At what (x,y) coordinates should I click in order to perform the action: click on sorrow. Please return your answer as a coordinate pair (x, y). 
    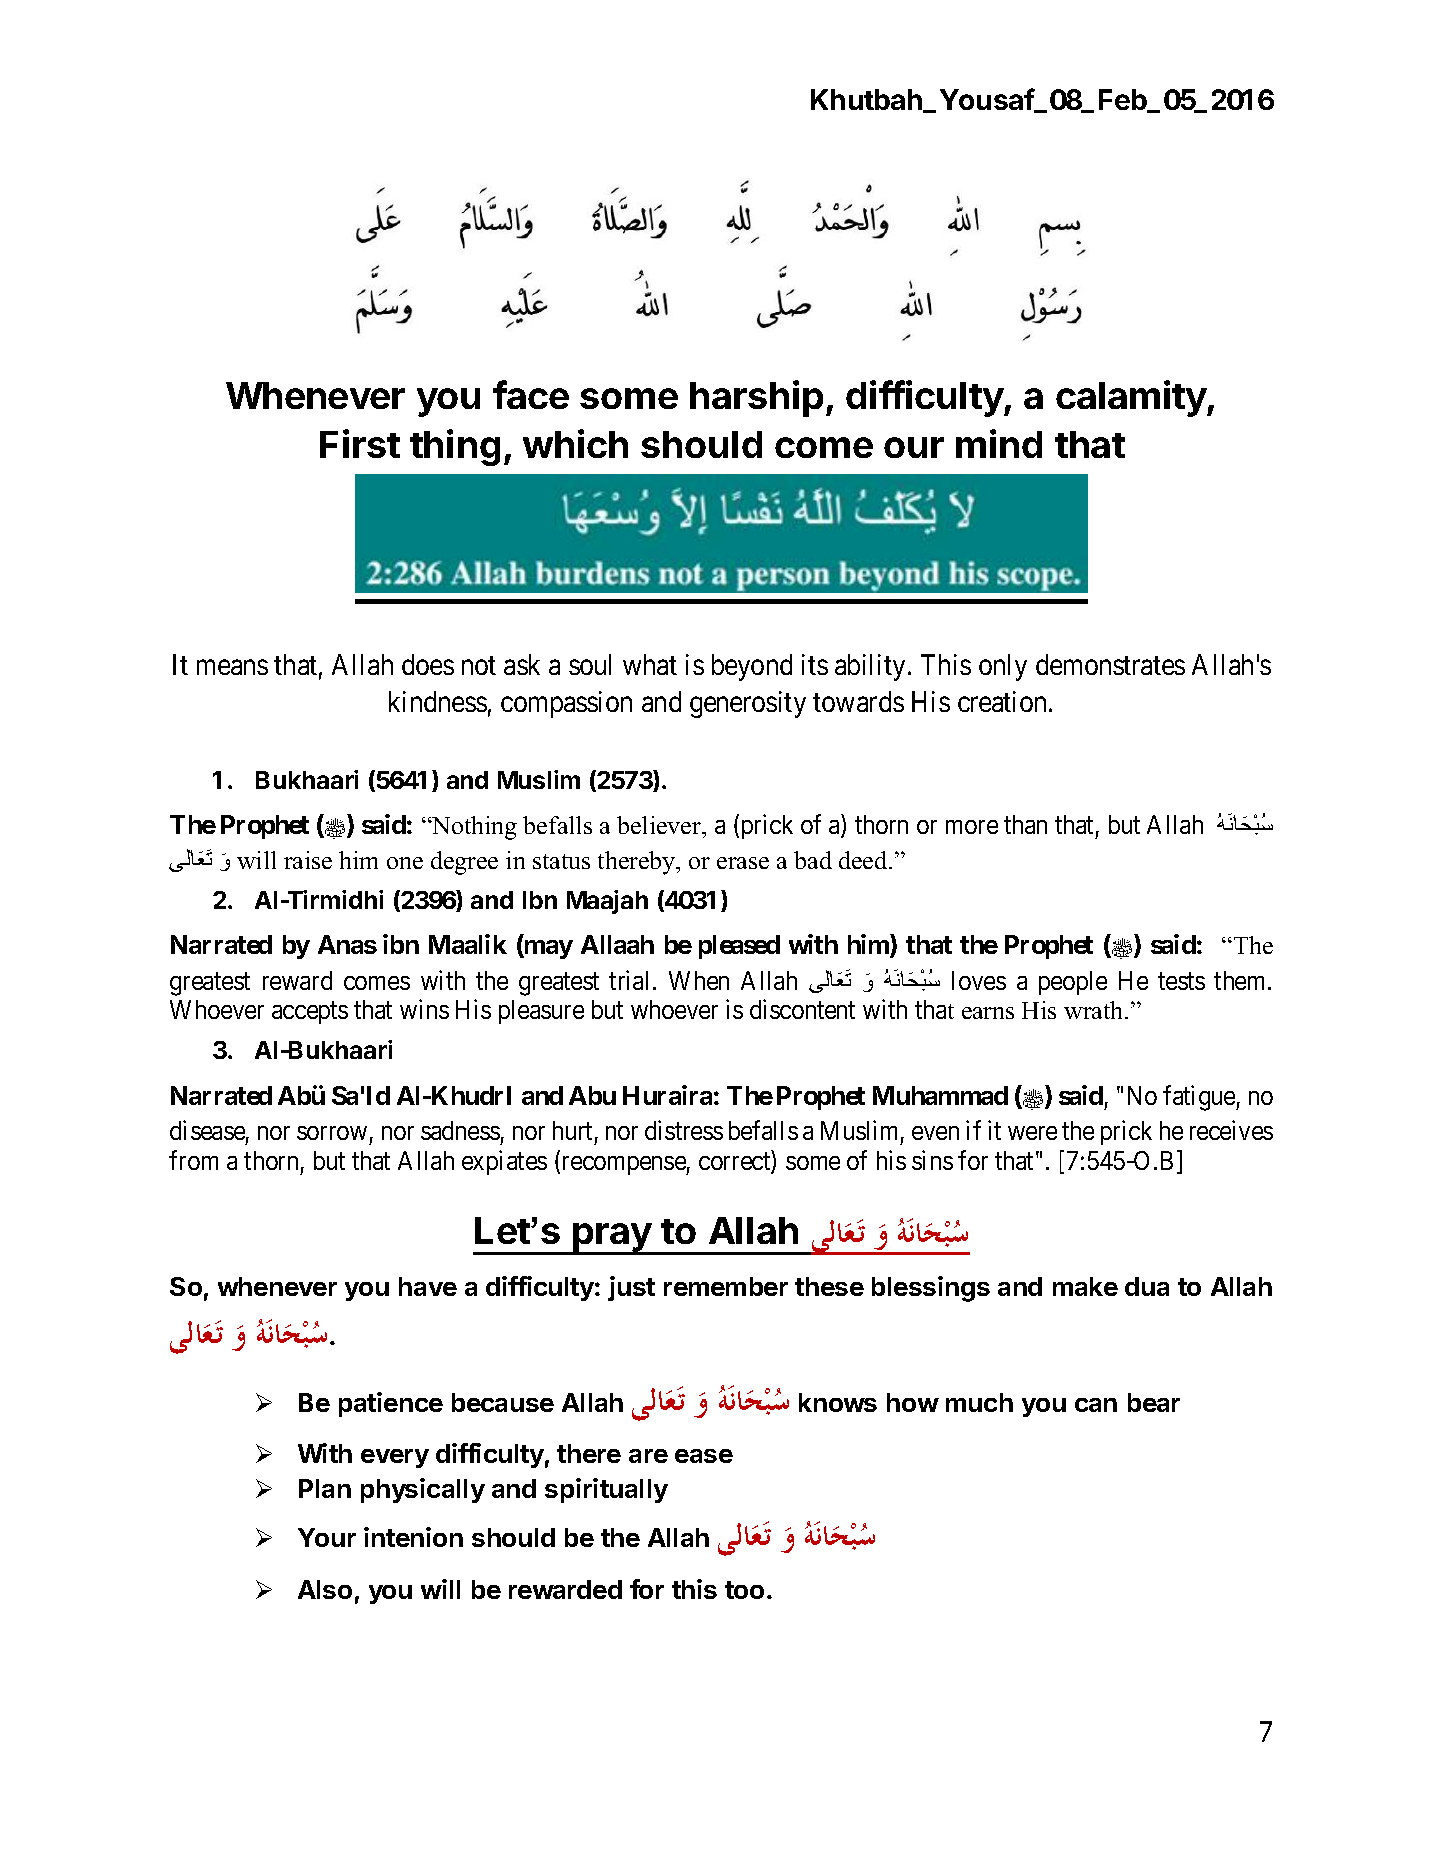
    Looking at the image, I should click on (332, 1133).
